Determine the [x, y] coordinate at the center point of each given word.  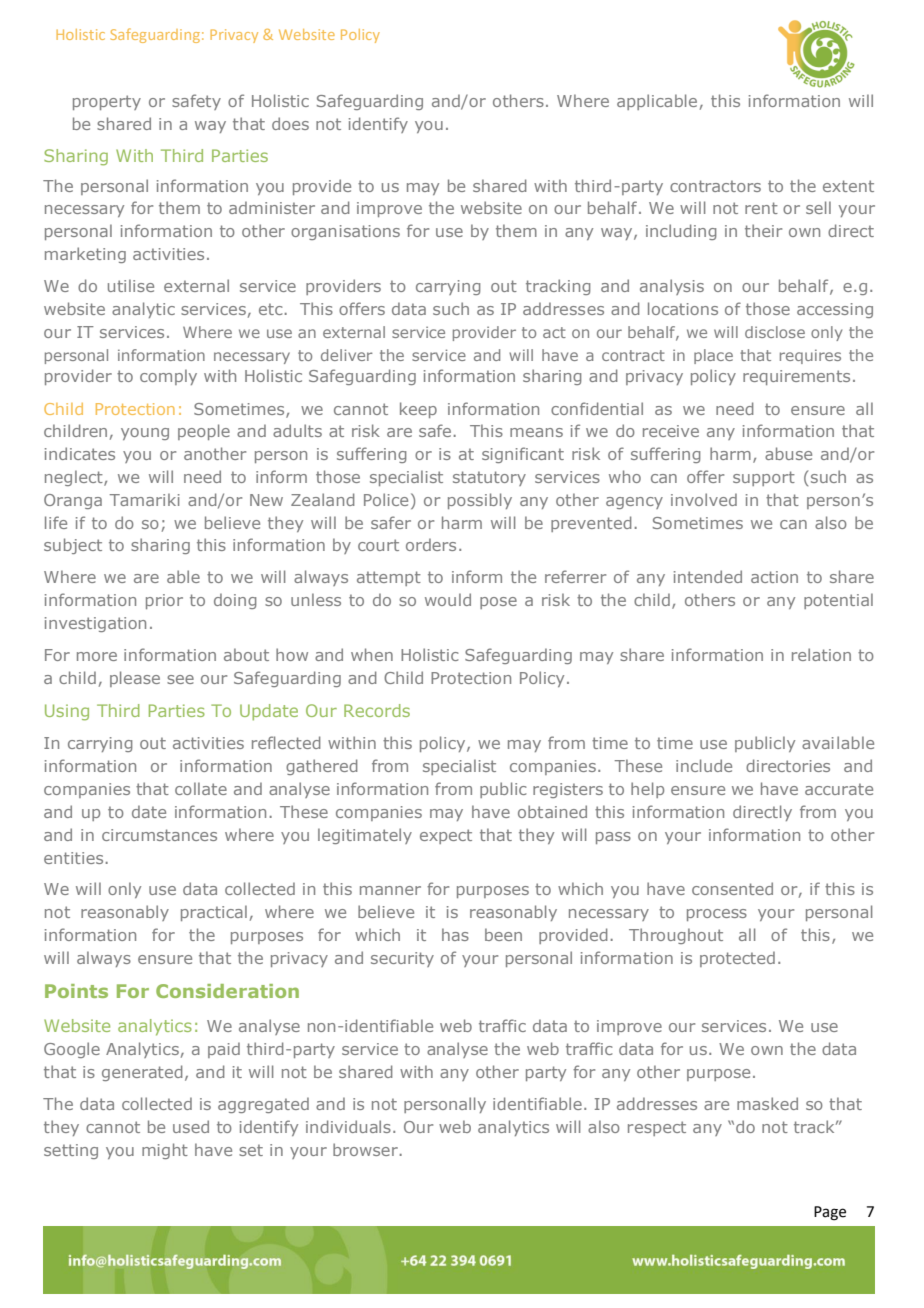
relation [821, 654]
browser [365, 1149]
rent [761, 208]
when [372, 654]
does [290, 123]
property [107, 102]
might [165, 1151]
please [135, 679]
